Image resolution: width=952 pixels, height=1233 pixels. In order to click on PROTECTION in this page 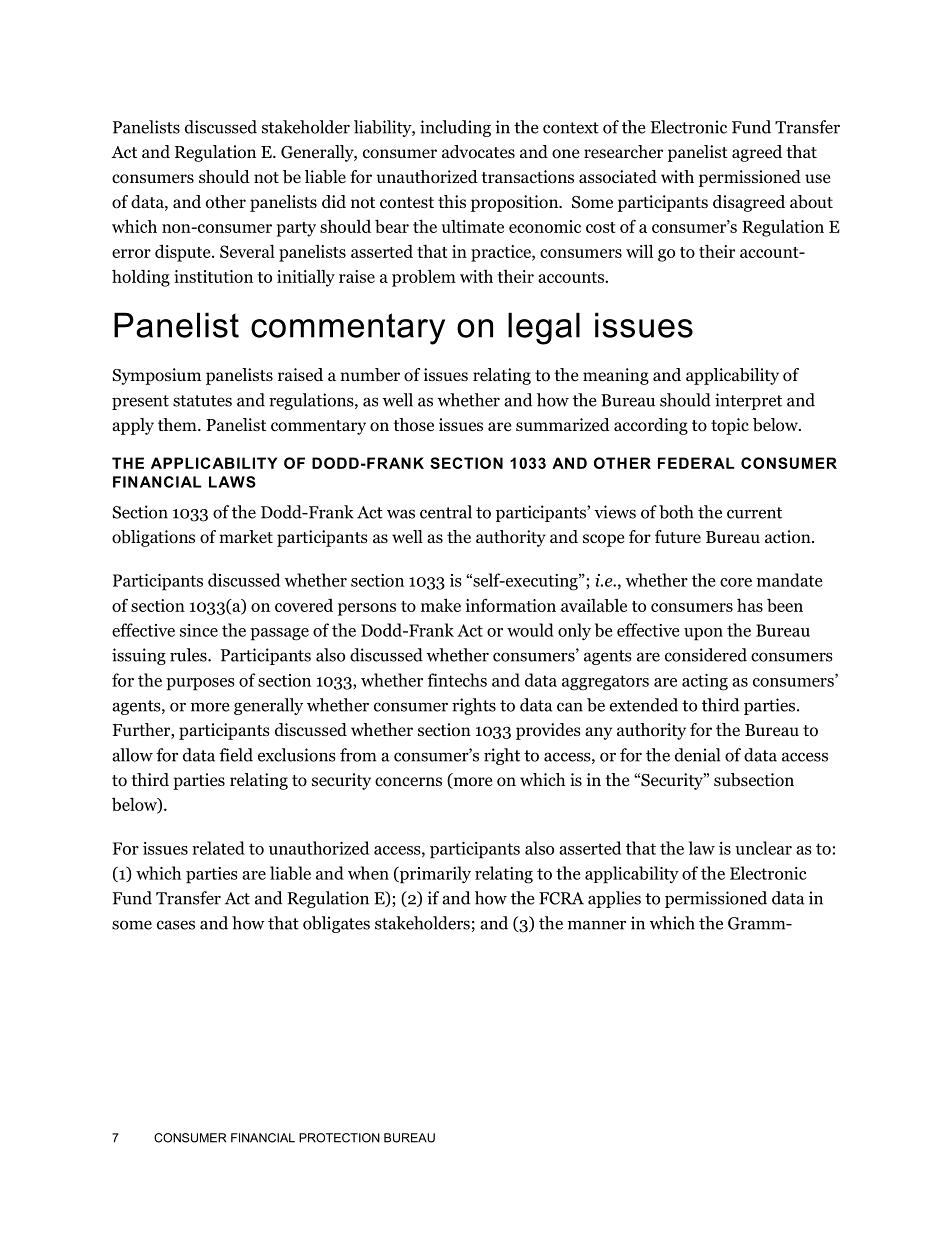, I will do `click(339, 1138)`.
